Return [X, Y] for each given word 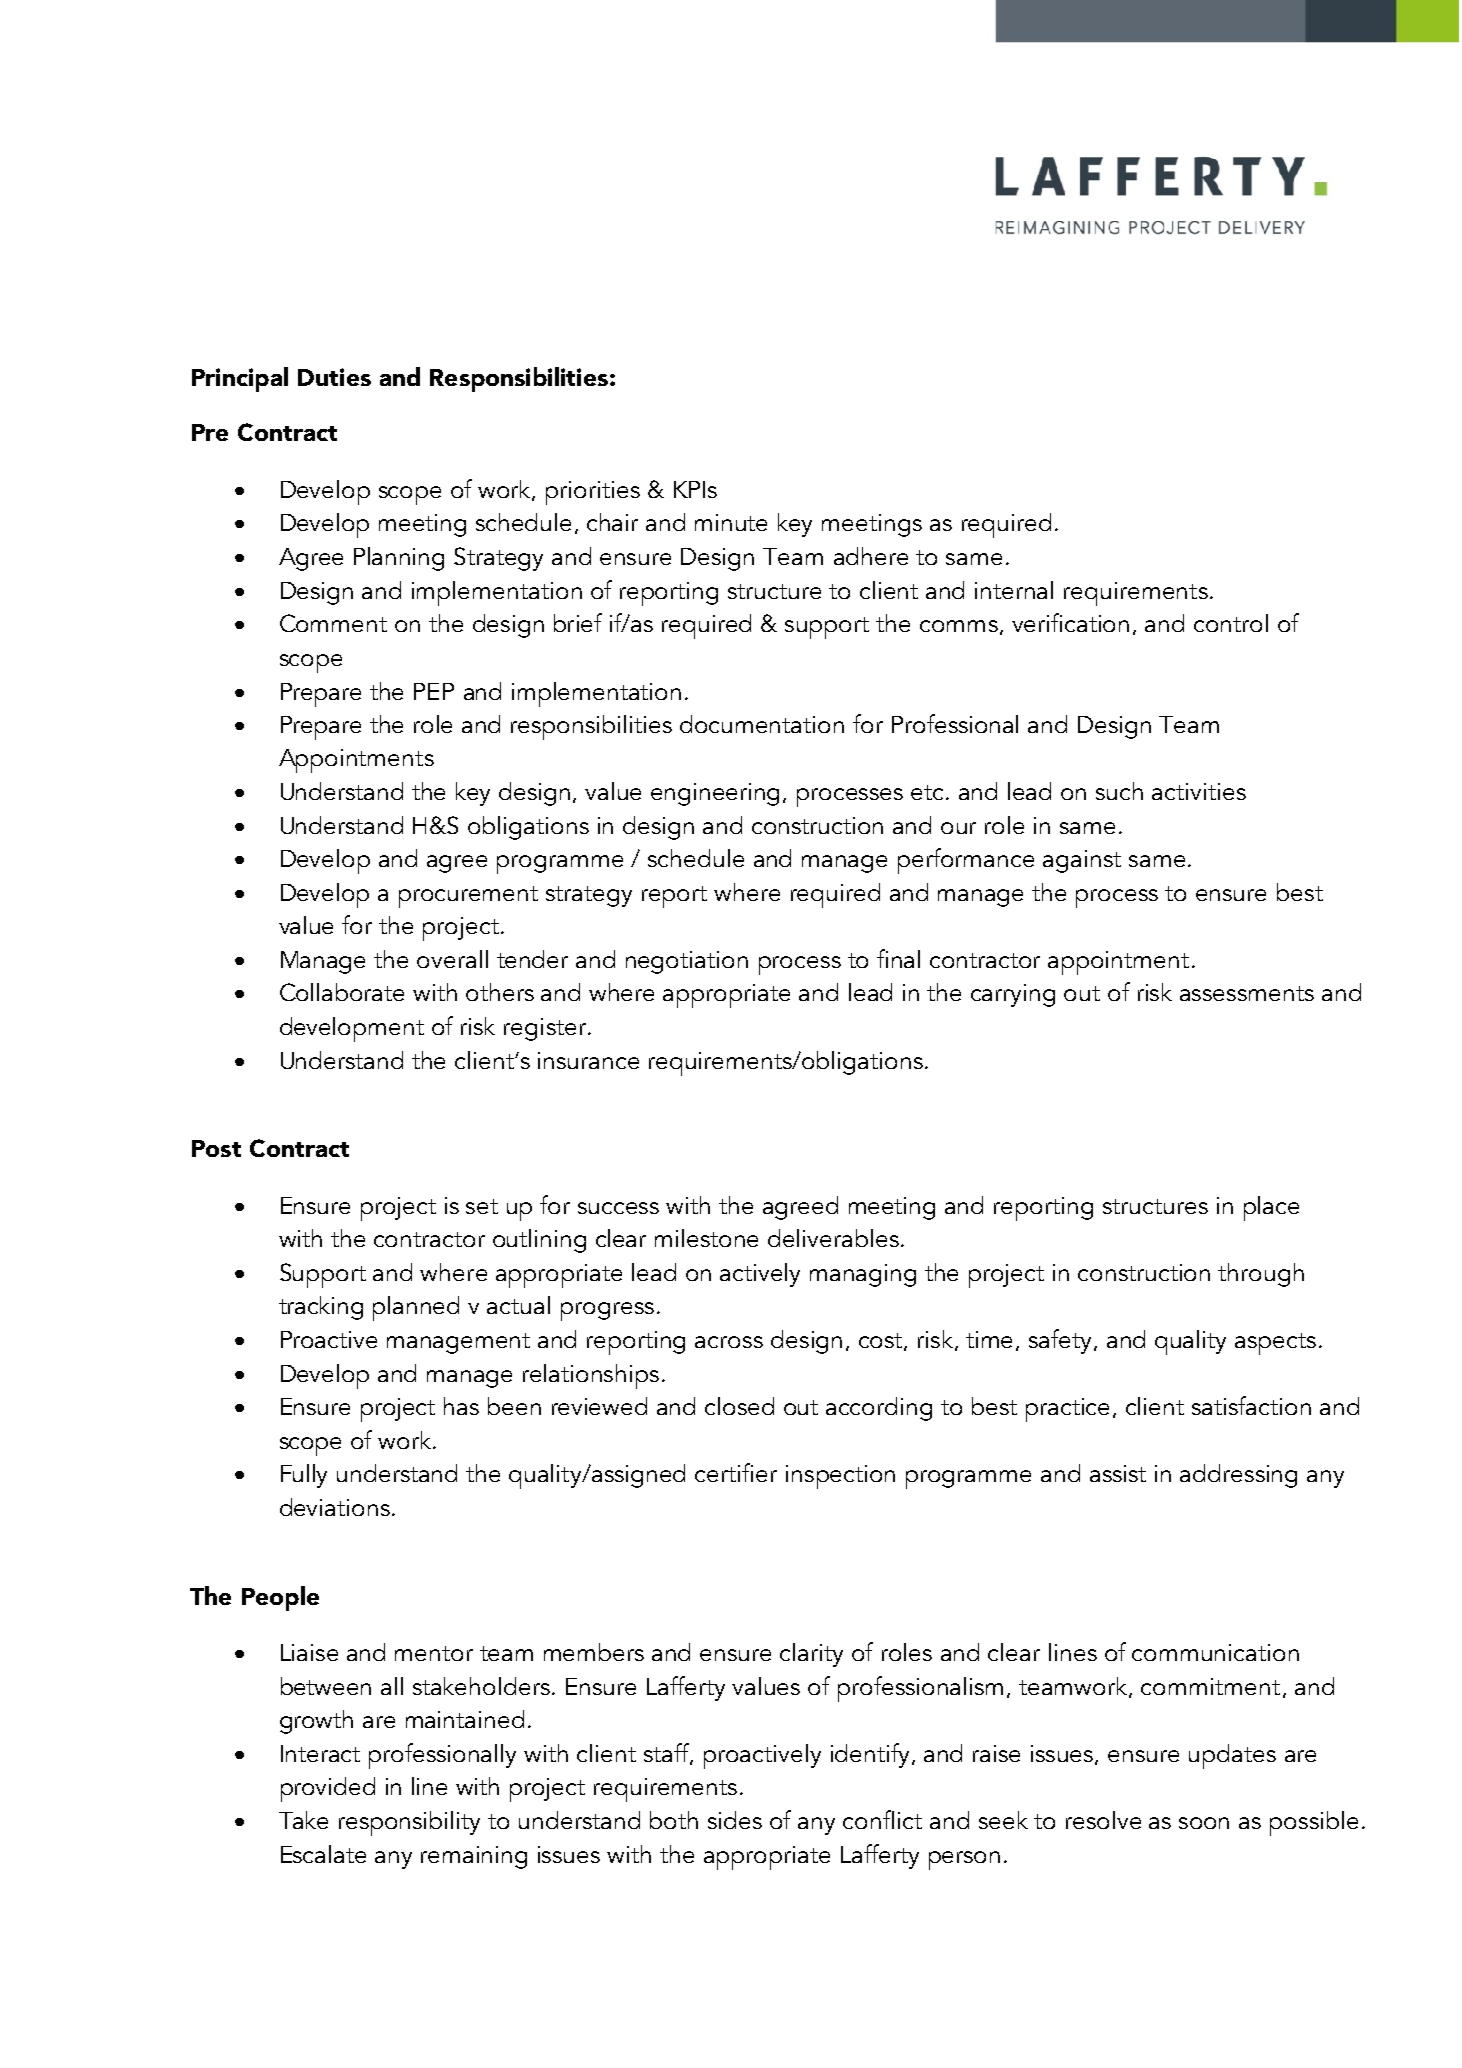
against [1082, 861]
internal [1014, 590]
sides [735, 1820]
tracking [321, 1308]
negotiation [687, 962]
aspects [1275, 1344]
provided [328, 1789]
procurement [468, 897]
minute [731, 522]
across [729, 1342]
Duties [334, 377]
